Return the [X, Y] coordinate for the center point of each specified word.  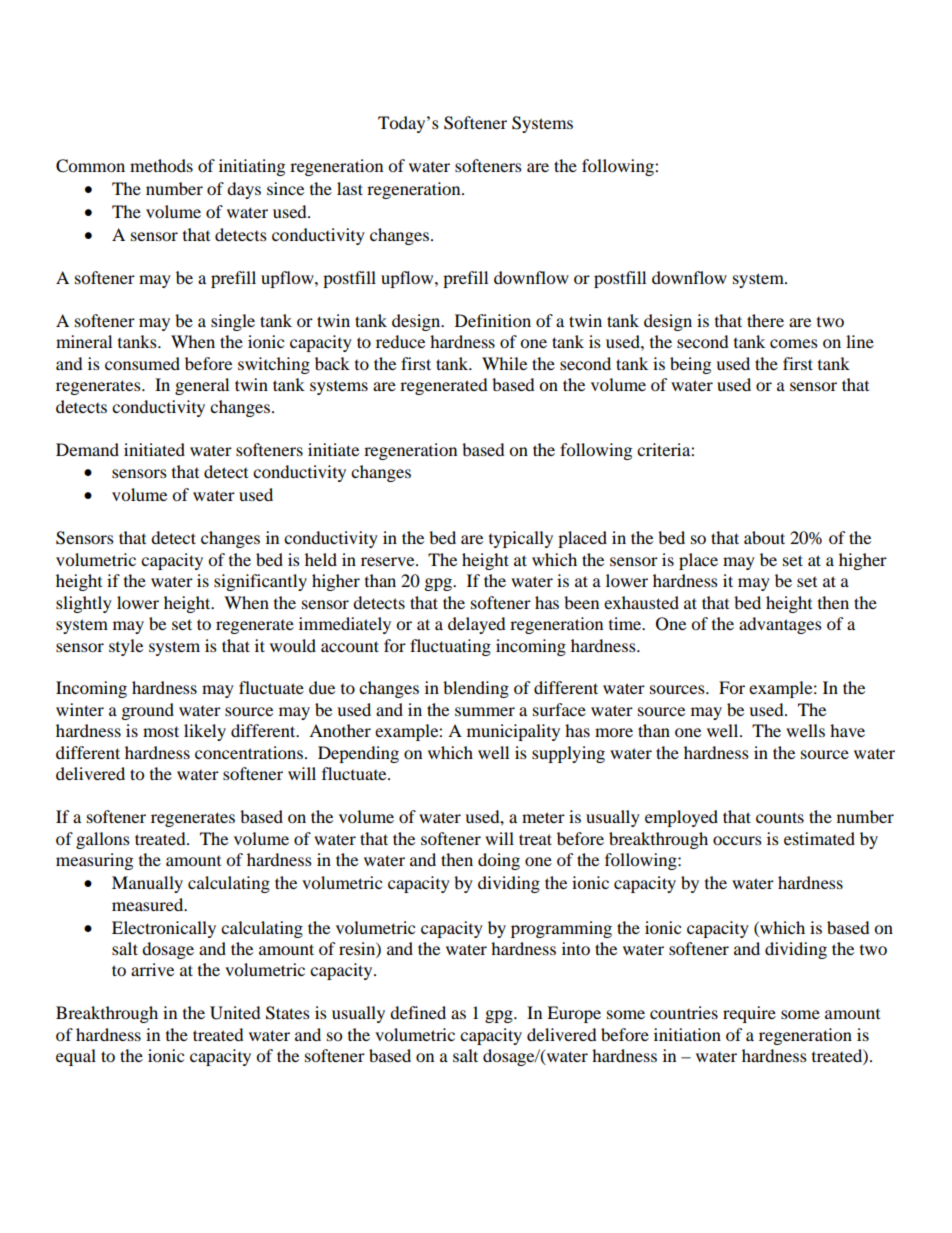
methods [161, 165]
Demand [87, 449]
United [235, 1013]
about [764, 537]
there [765, 320]
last [350, 188]
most [161, 731]
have [847, 730]
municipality [513, 732]
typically [521, 539]
